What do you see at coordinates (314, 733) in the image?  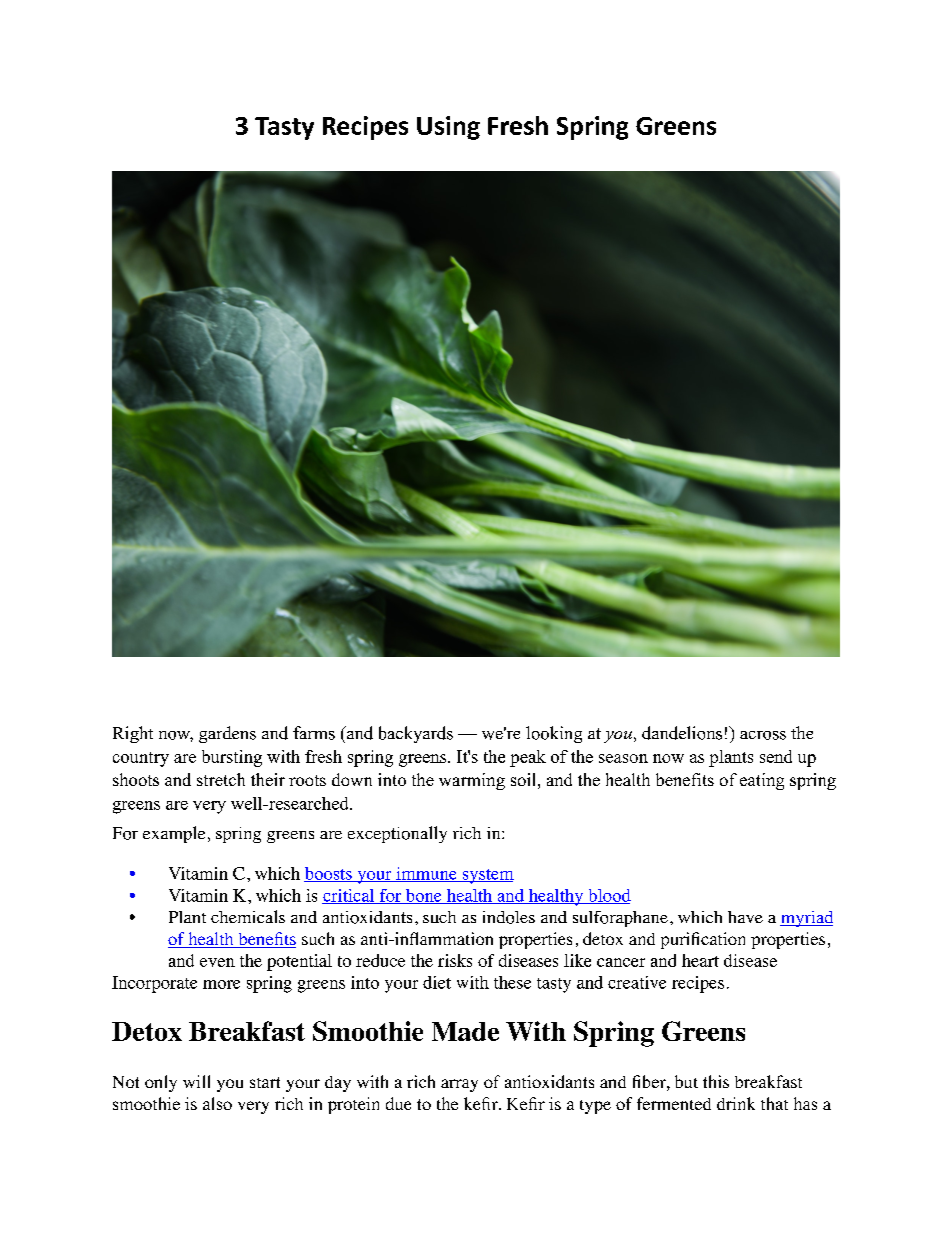 I see `farms` at bounding box center [314, 733].
